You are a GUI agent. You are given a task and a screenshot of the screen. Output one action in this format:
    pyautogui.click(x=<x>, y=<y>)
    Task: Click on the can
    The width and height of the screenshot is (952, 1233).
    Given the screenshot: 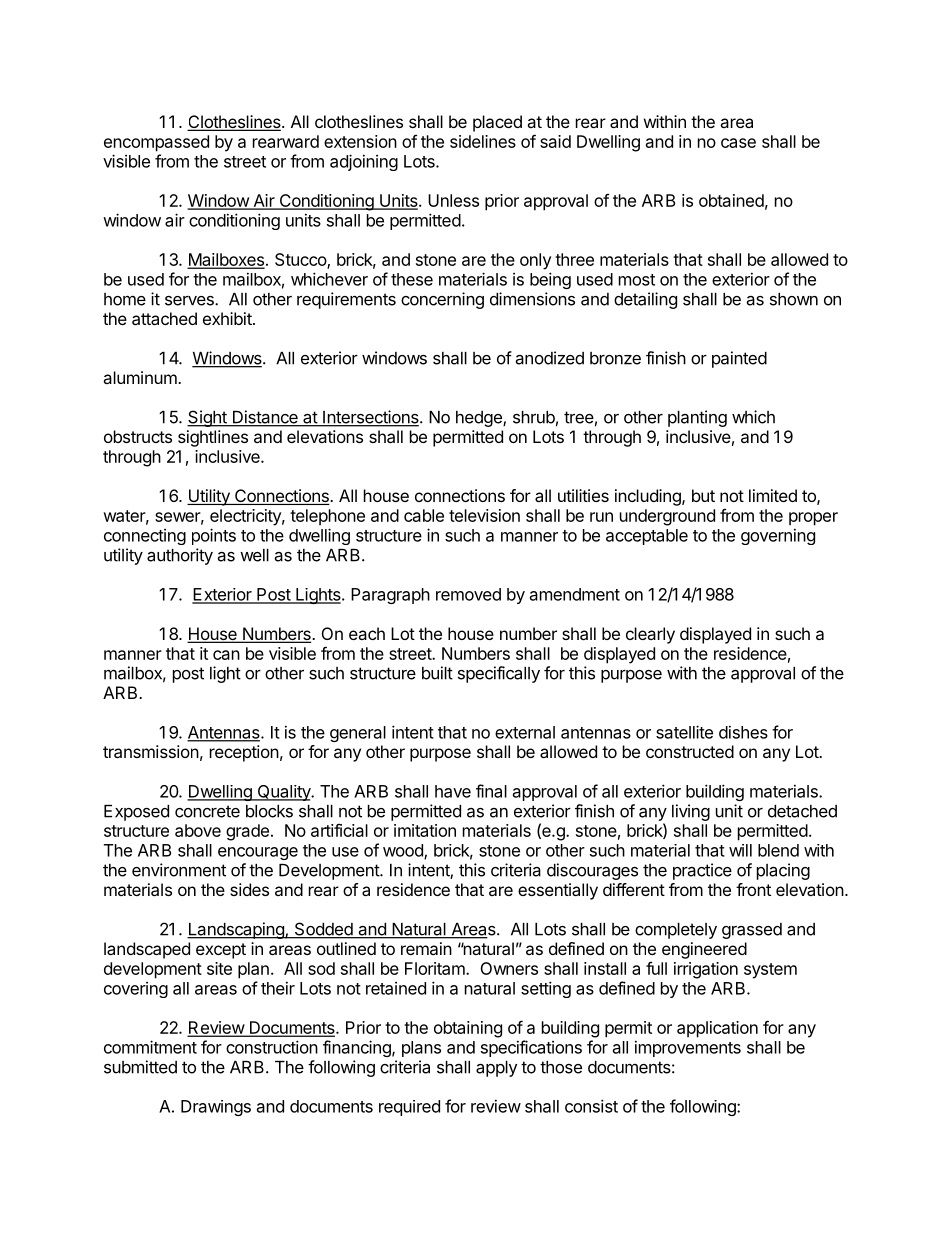 What is the action you would take?
    pyautogui.click(x=226, y=655)
